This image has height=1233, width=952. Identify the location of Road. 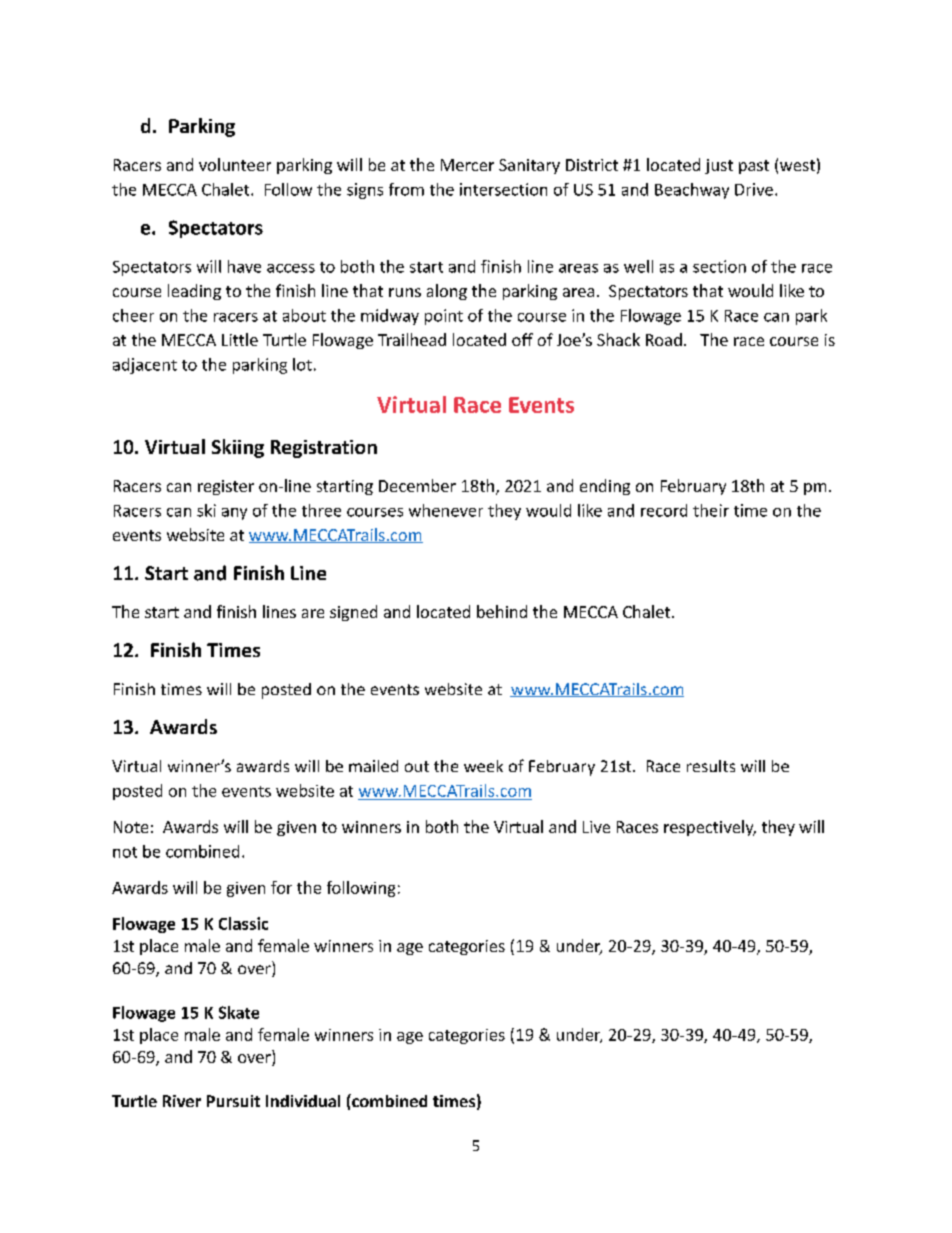
(664, 339).
